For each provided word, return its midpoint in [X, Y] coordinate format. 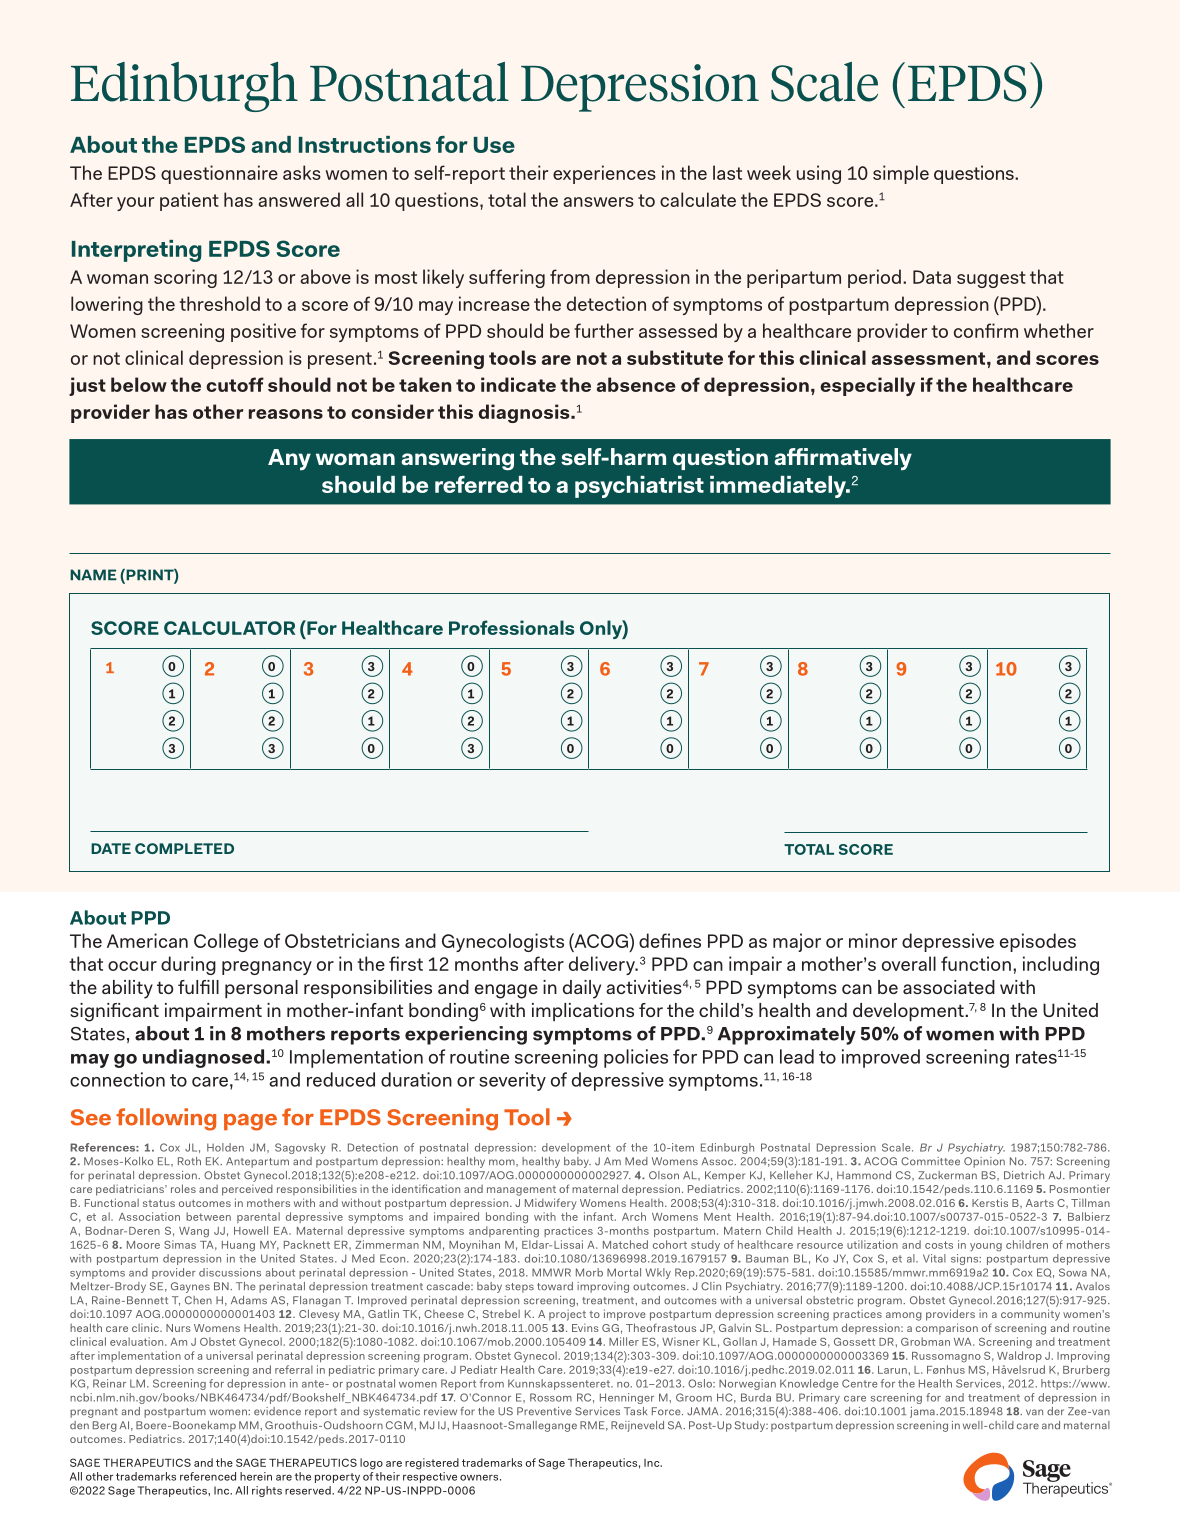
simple [901, 174]
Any [289, 460]
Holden [225, 1147]
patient [189, 201]
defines [670, 940]
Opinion [984, 1162]
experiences [604, 174]
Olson [664, 1175]
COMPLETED [184, 848]
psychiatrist [639, 487]
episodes [1038, 942]
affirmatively [843, 459]
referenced [208, 1476]
